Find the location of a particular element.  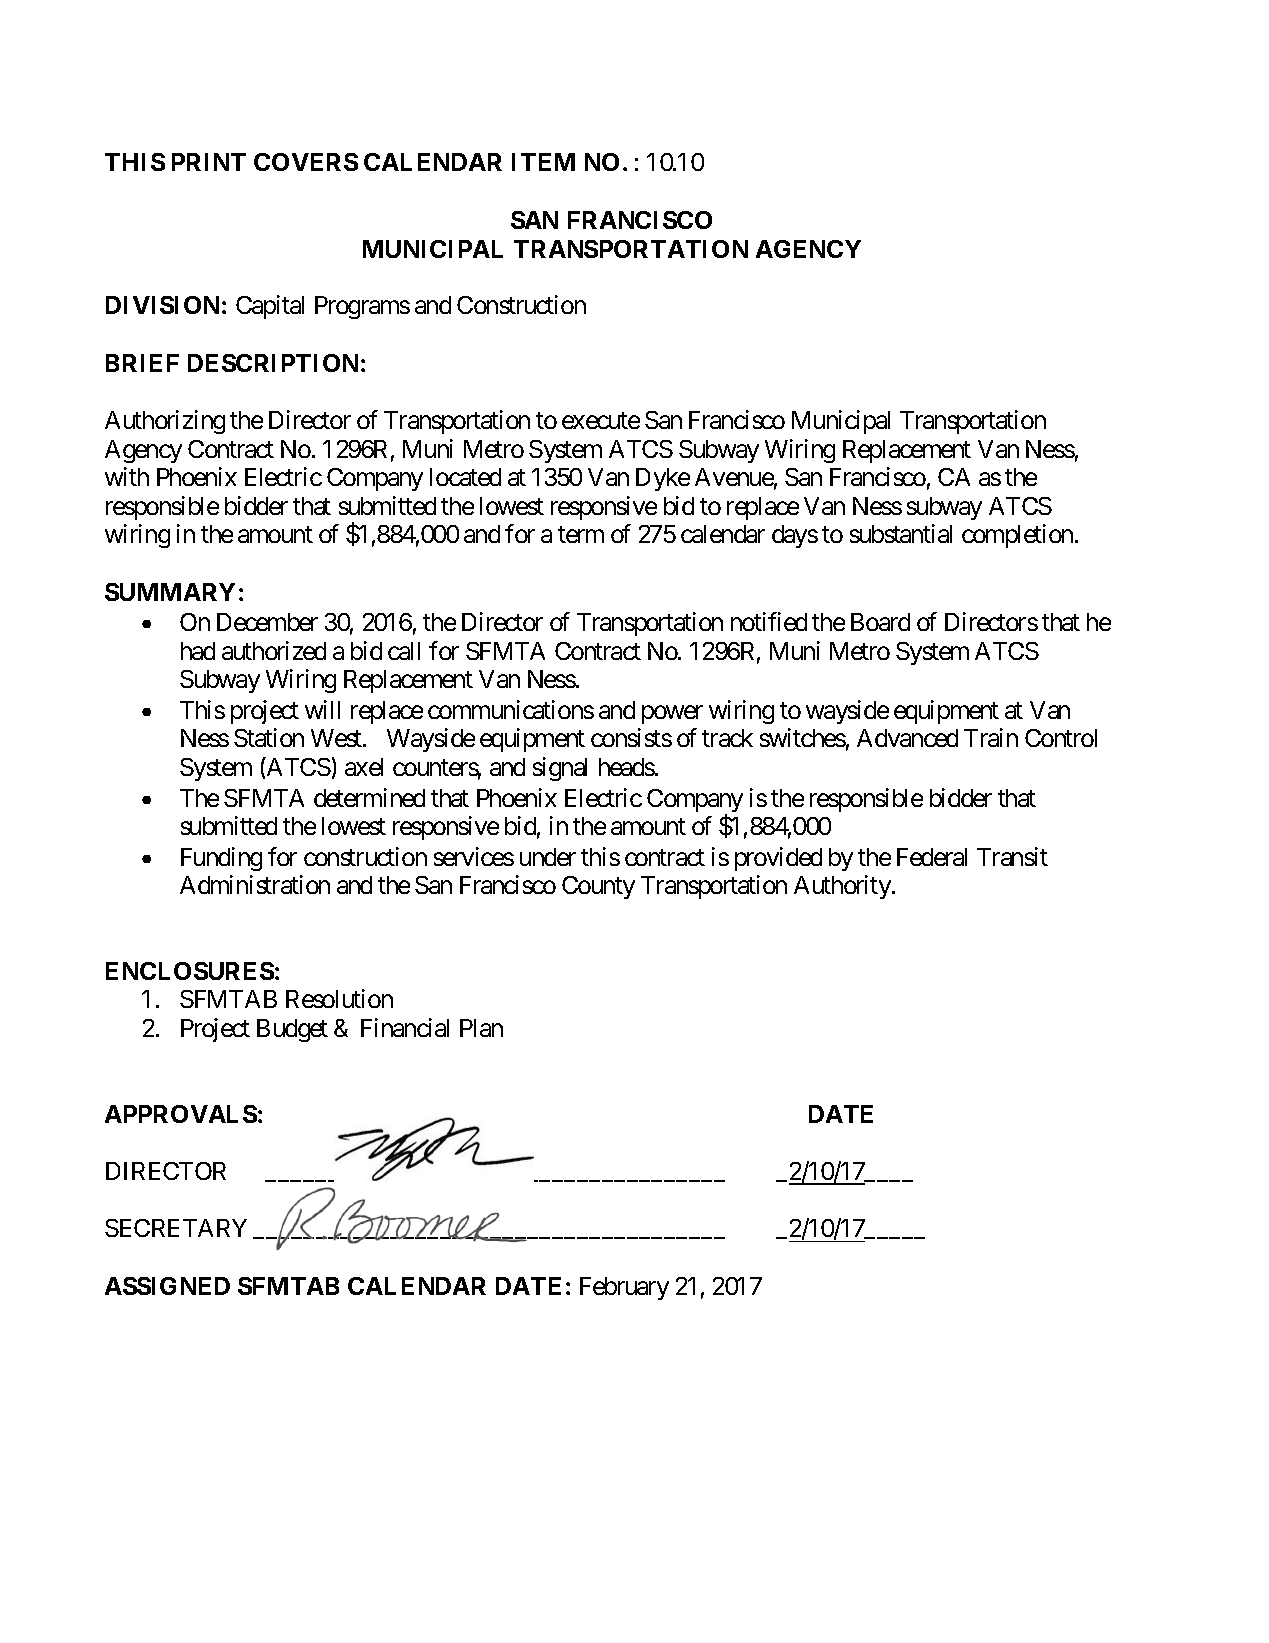

Federal is located at coordinates (932, 857).
